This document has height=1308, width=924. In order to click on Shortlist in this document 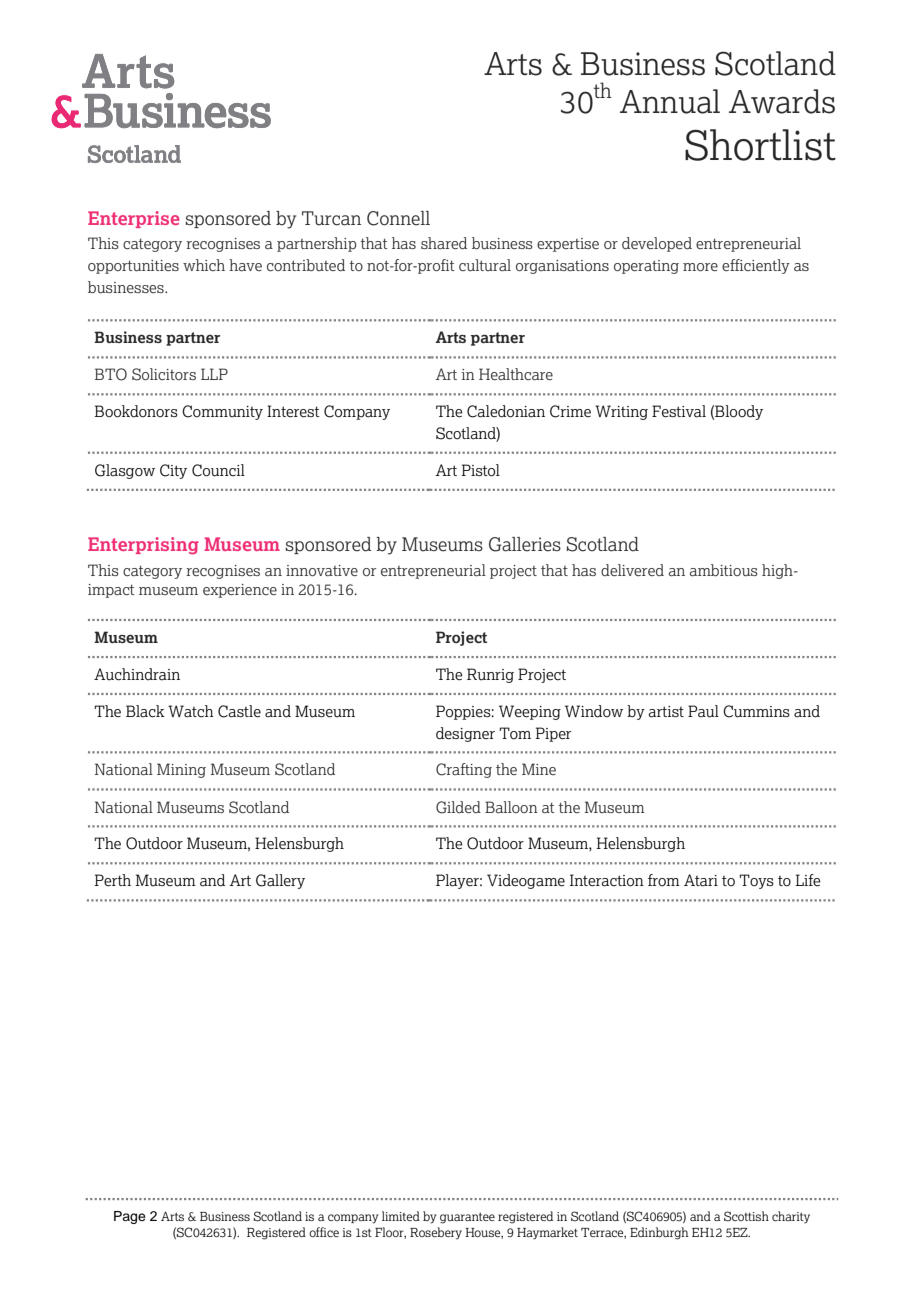, I will do `click(760, 145)`.
